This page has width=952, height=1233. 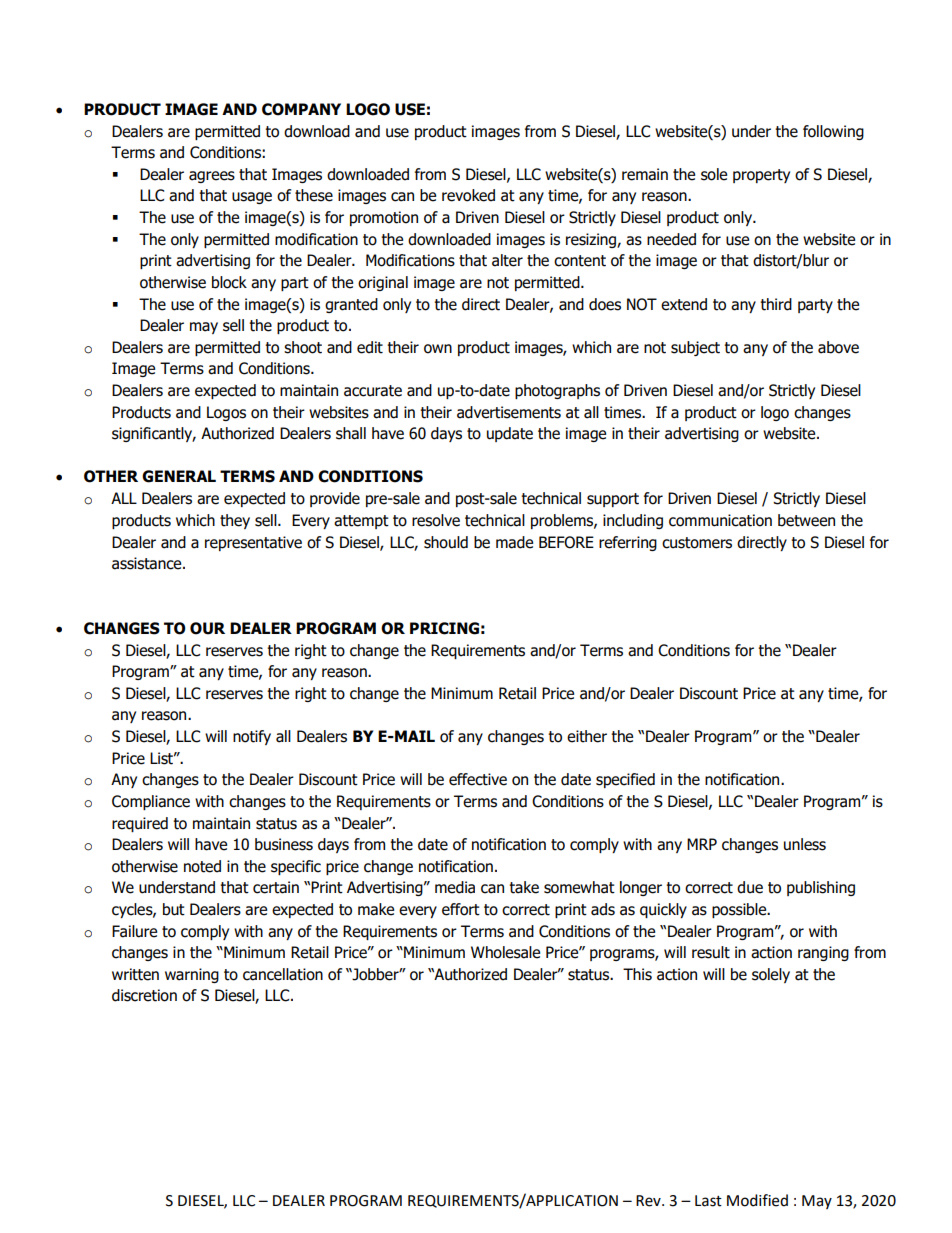 What do you see at coordinates (468, 195) in the page?
I see `revoked` at bounding box center [468, 195].
